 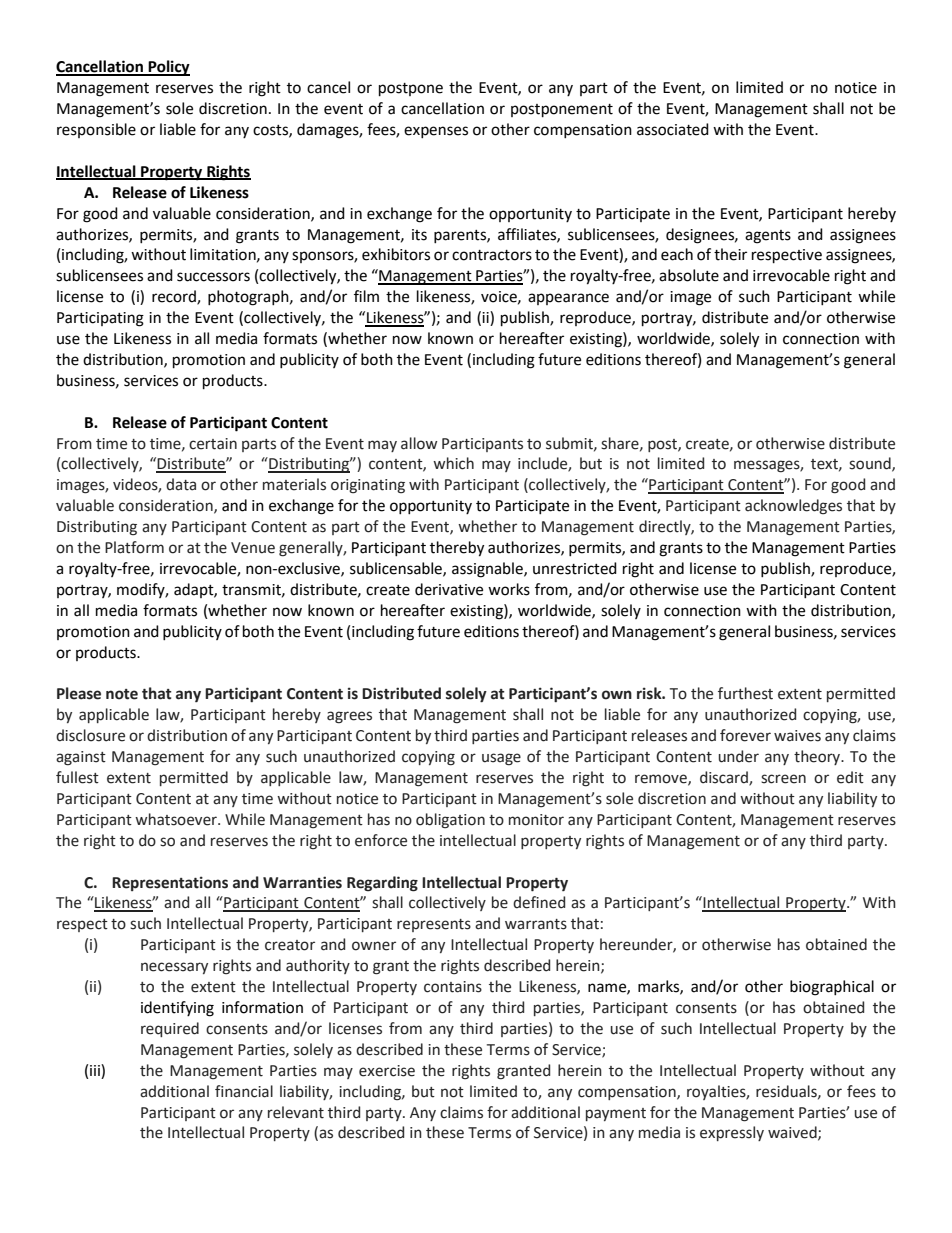 What do you see at coordinates (387, 1071) in the screenshot?
I see `exercise` at bounding box center [387, 1071].
